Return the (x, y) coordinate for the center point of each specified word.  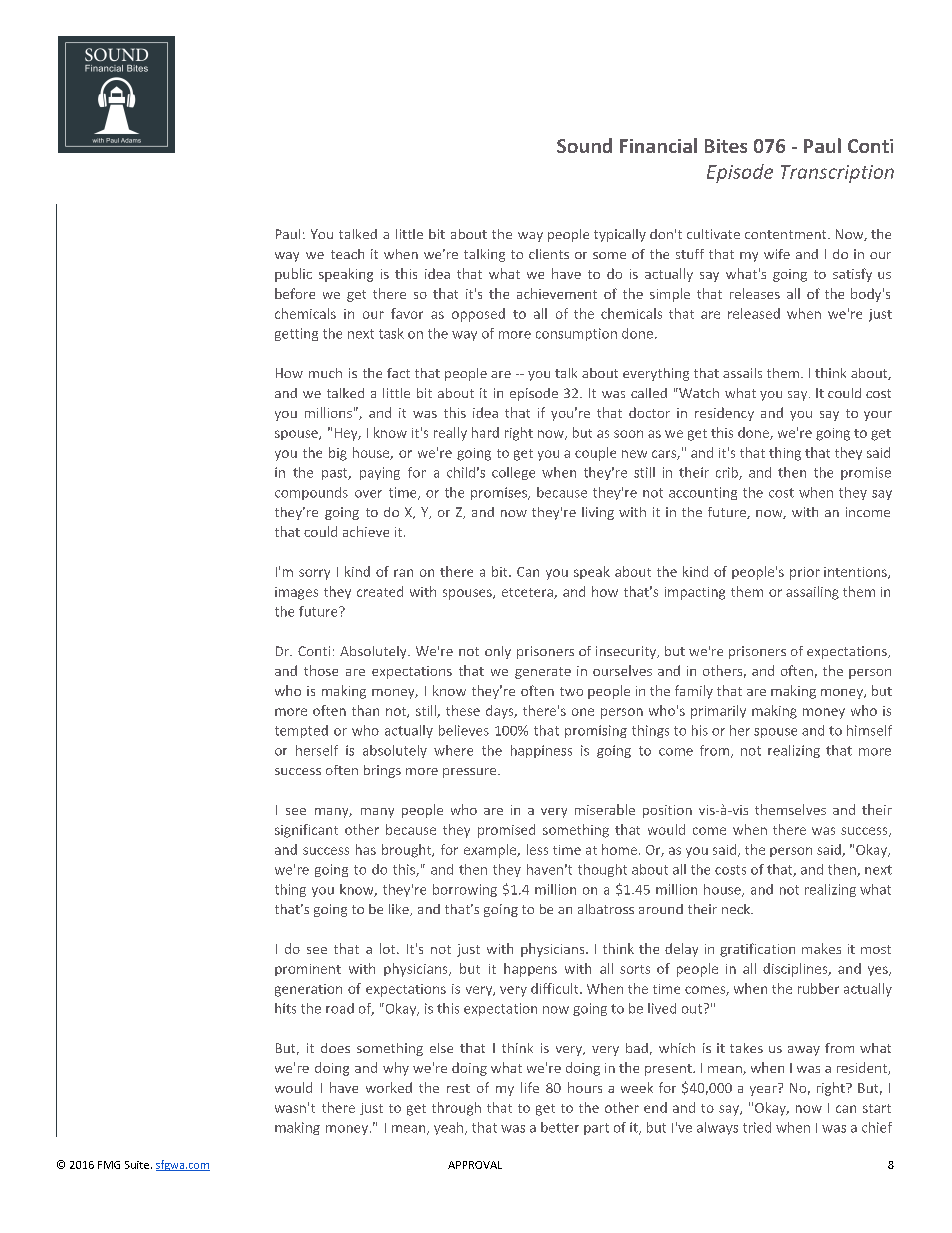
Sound (584, 145)
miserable (605, 809)
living (598, 513)
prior (805, 573)
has (366, 849)
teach (347, 254)
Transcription (837, 174)
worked (389, 1087)
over (368, 494)
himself (869, 730)
